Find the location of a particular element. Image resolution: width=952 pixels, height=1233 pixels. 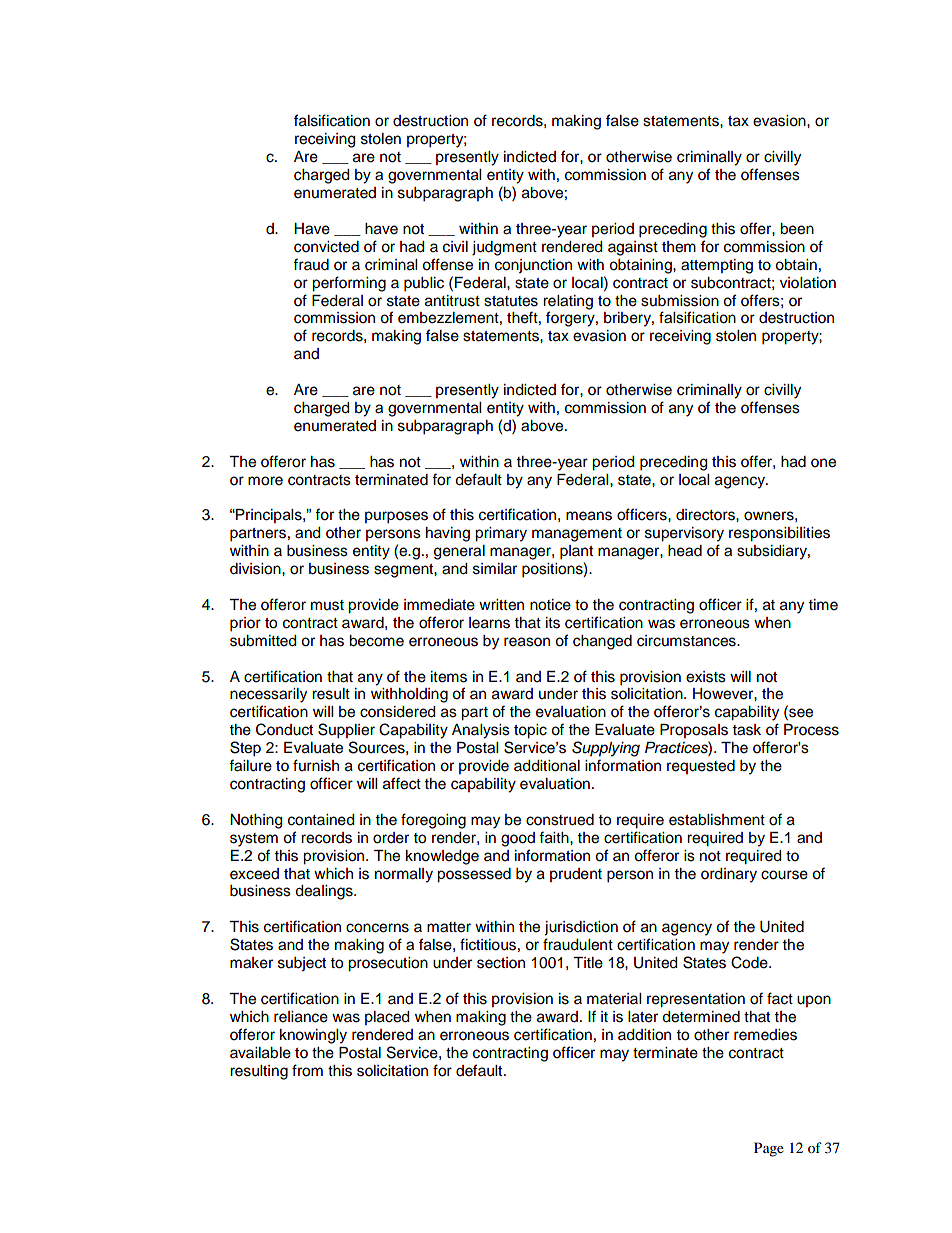

topic is located at coordinates (530, 731).
